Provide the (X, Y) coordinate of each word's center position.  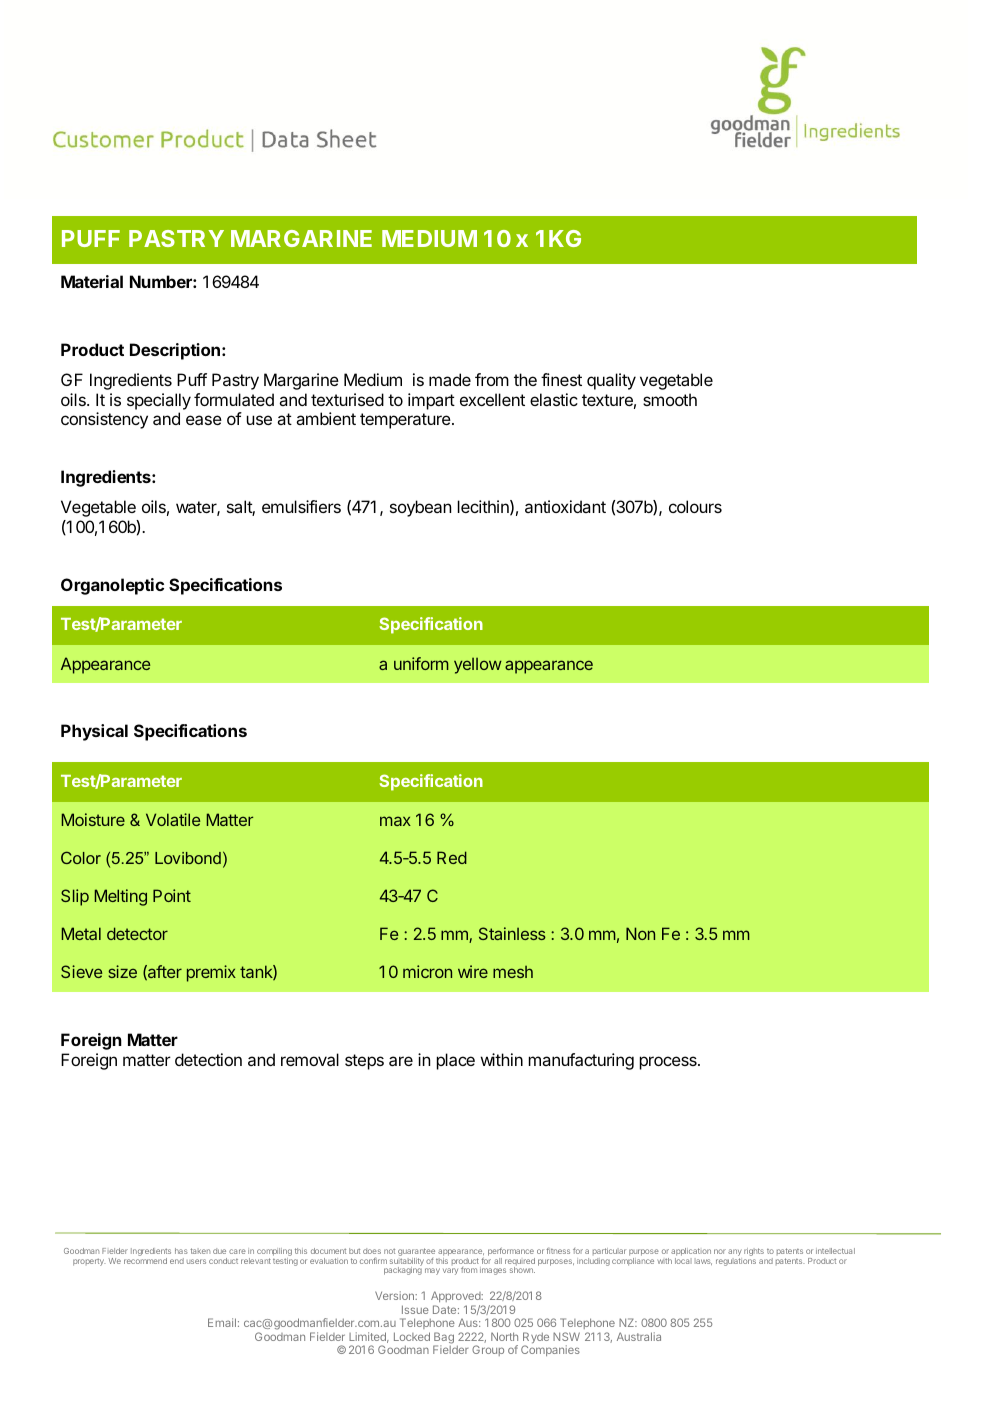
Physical (94, 732)
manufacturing (581, 1061)
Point (172, 895)
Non (640, 933)
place (456, 1061)
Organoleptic (112, 586)
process (669, 1063)
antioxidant (565, 506)
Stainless (512, 933)
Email (222, 1322)
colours (695, 506)
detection (208, 1059)
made (450, 379)
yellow (478, 666)
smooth (670, 399)
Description (175, 351)
